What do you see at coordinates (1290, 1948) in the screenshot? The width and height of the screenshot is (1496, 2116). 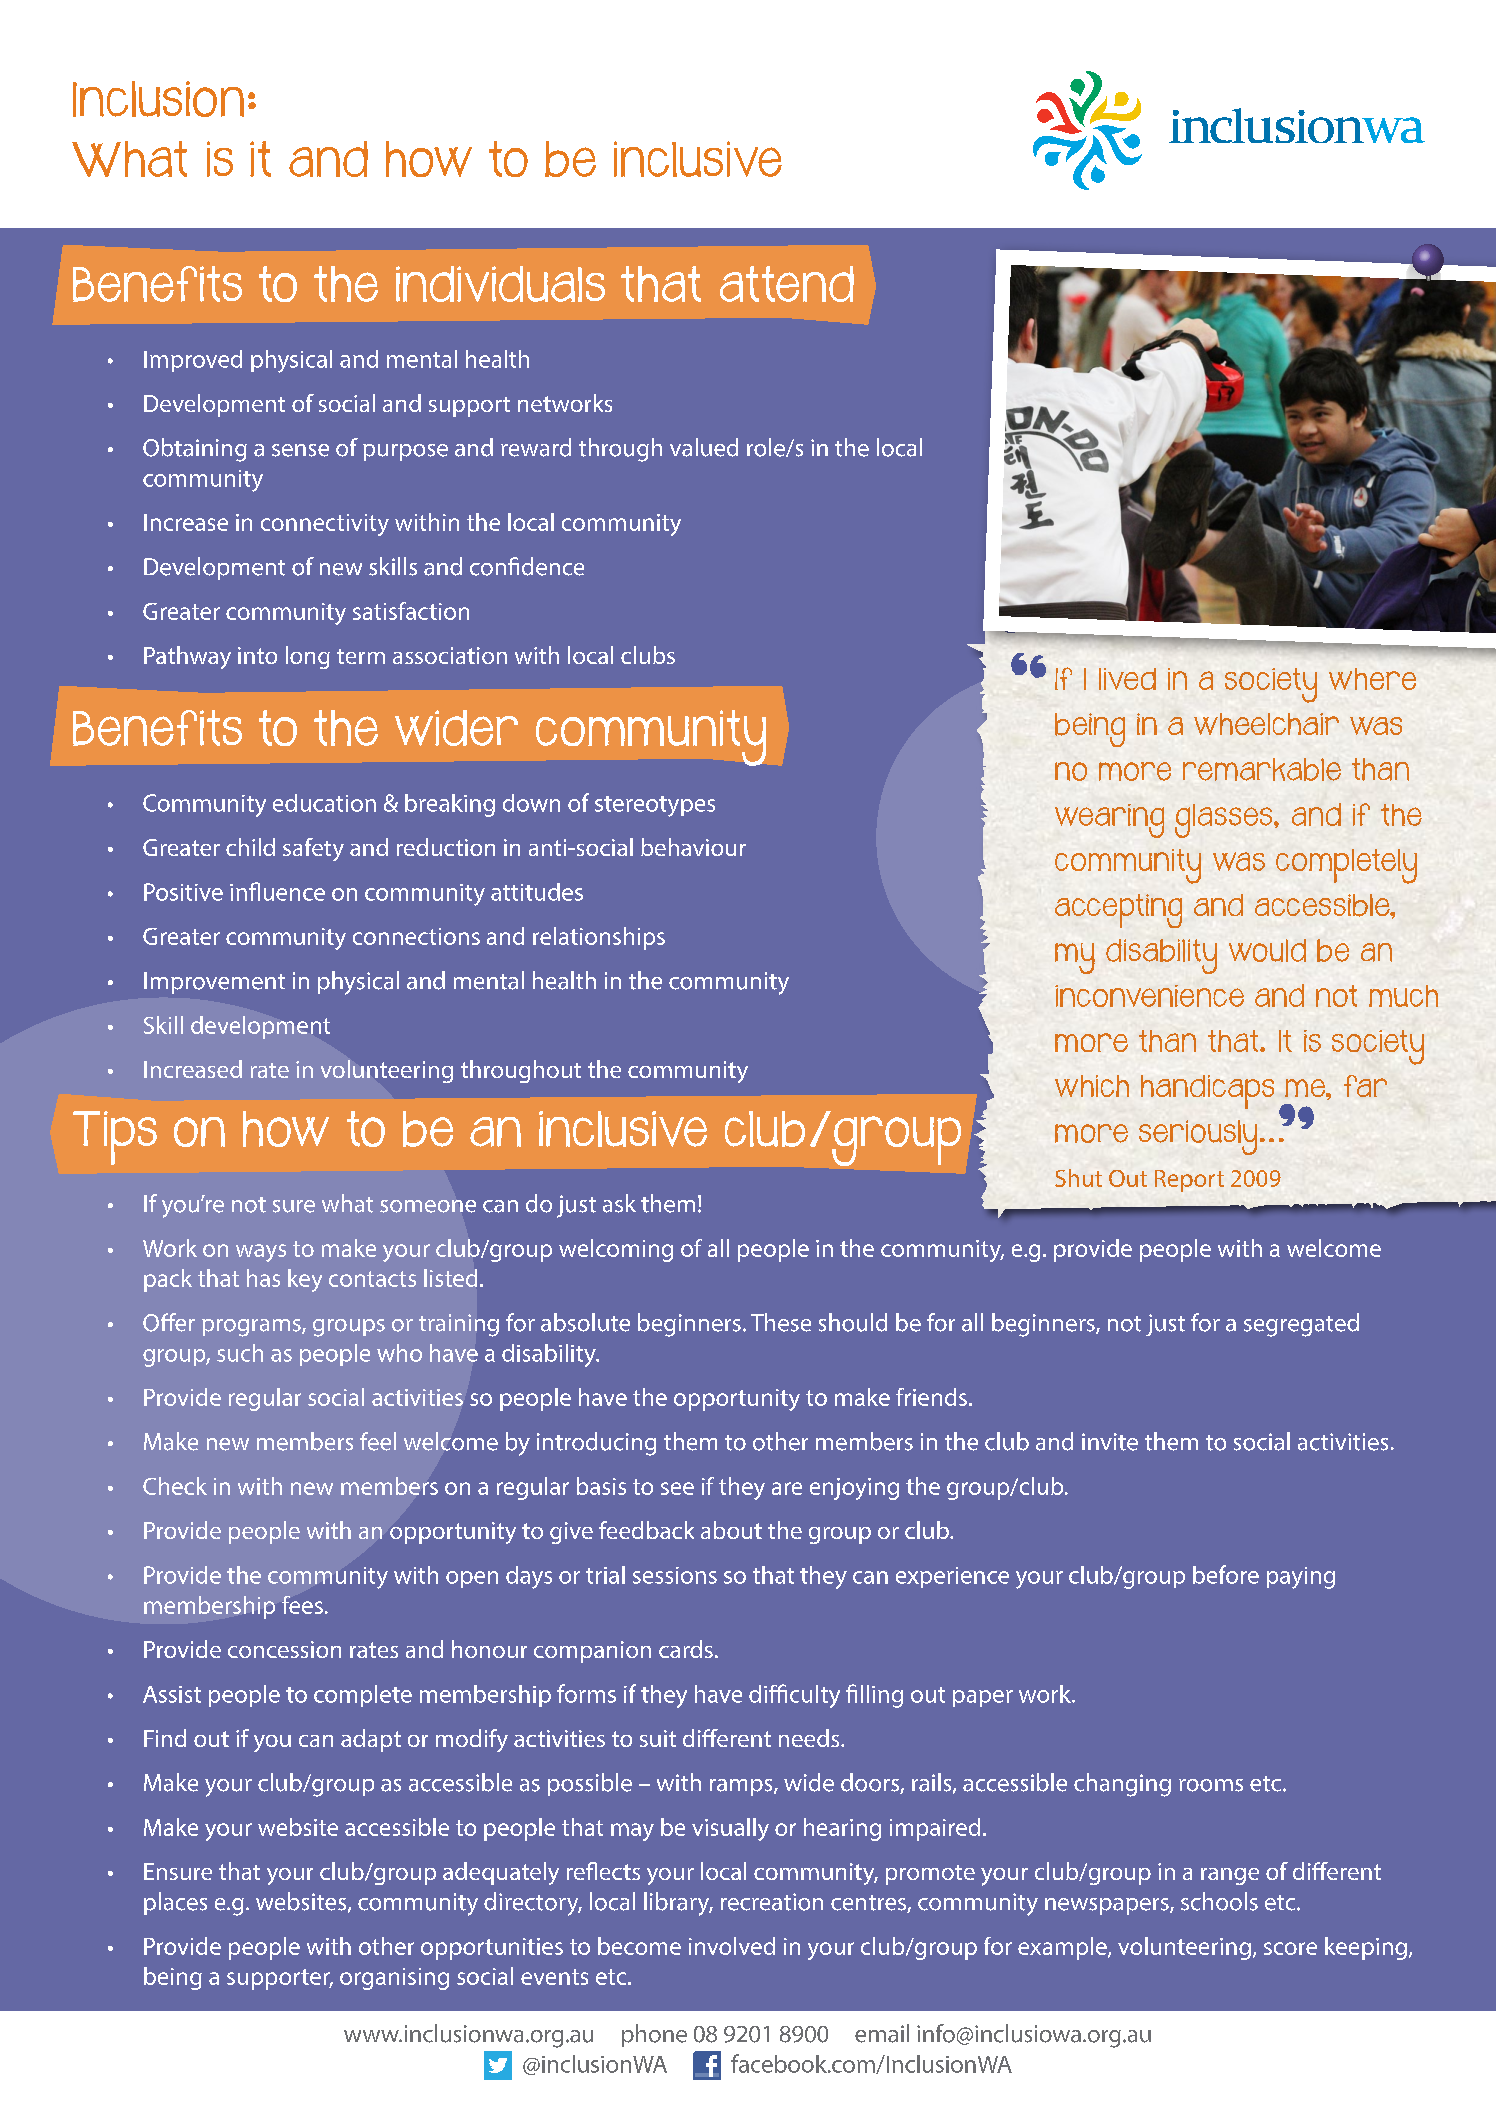 I see `score` at bounding box center [1290, 1948].
